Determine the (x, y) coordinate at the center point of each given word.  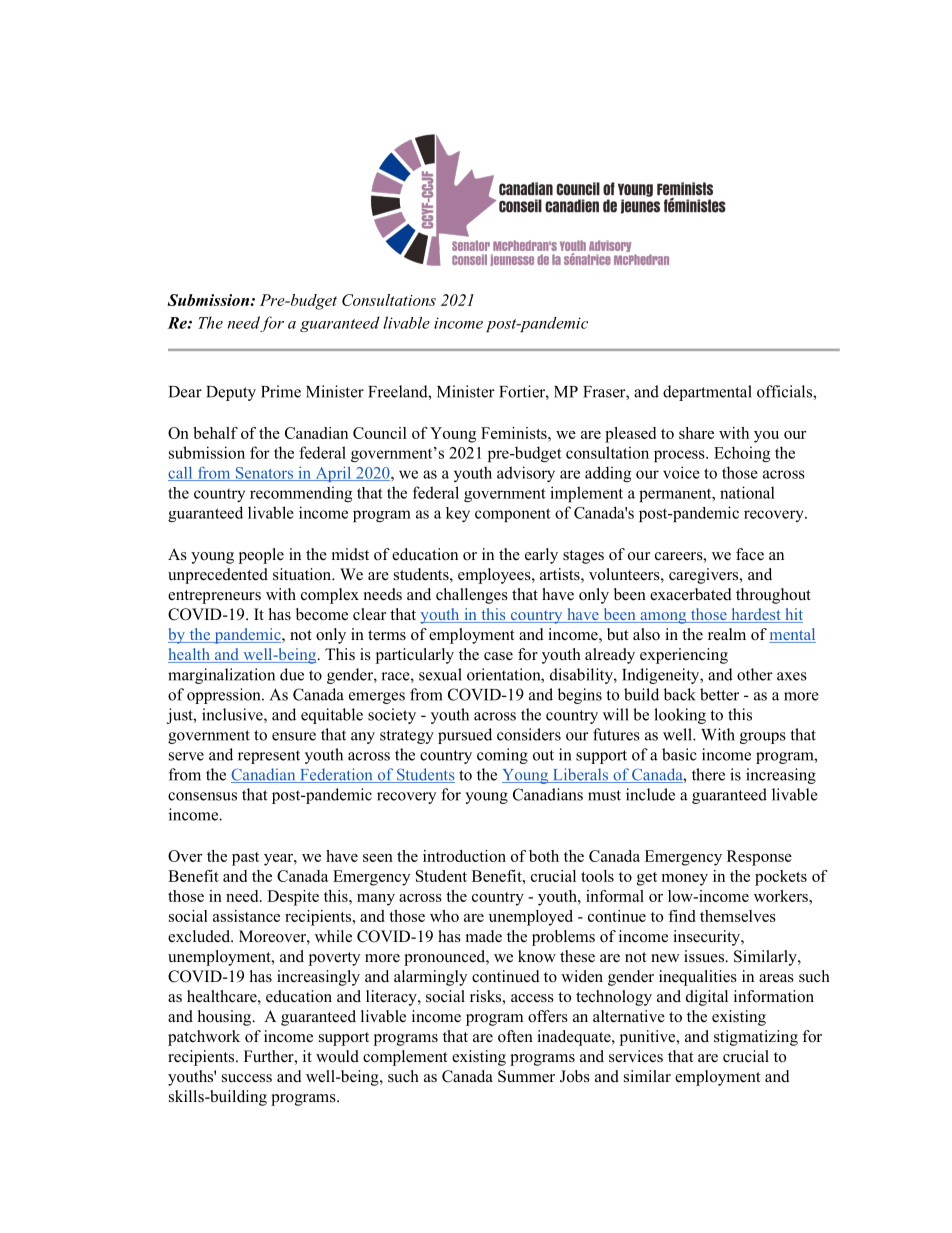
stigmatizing (756, 1038)
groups (763, 738)
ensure (294, 736)
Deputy (231, 393)
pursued (465, 736)
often (515, 1036)
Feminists (515, 433)
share (696, 433)
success (247, 1078)
